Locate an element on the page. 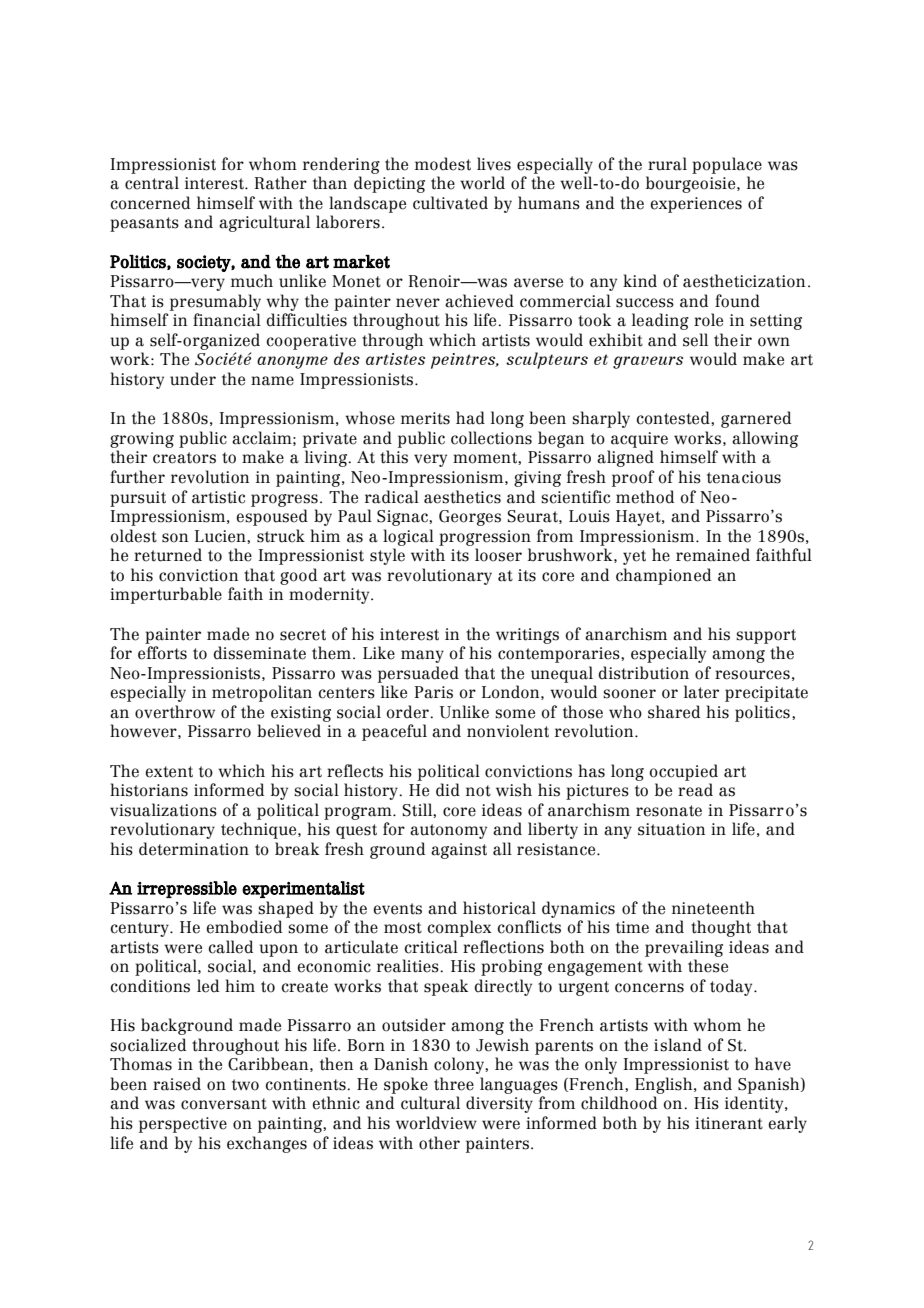 The height and width of the image is (1308, 924). Lucien is located at coordinates (221, 536).
